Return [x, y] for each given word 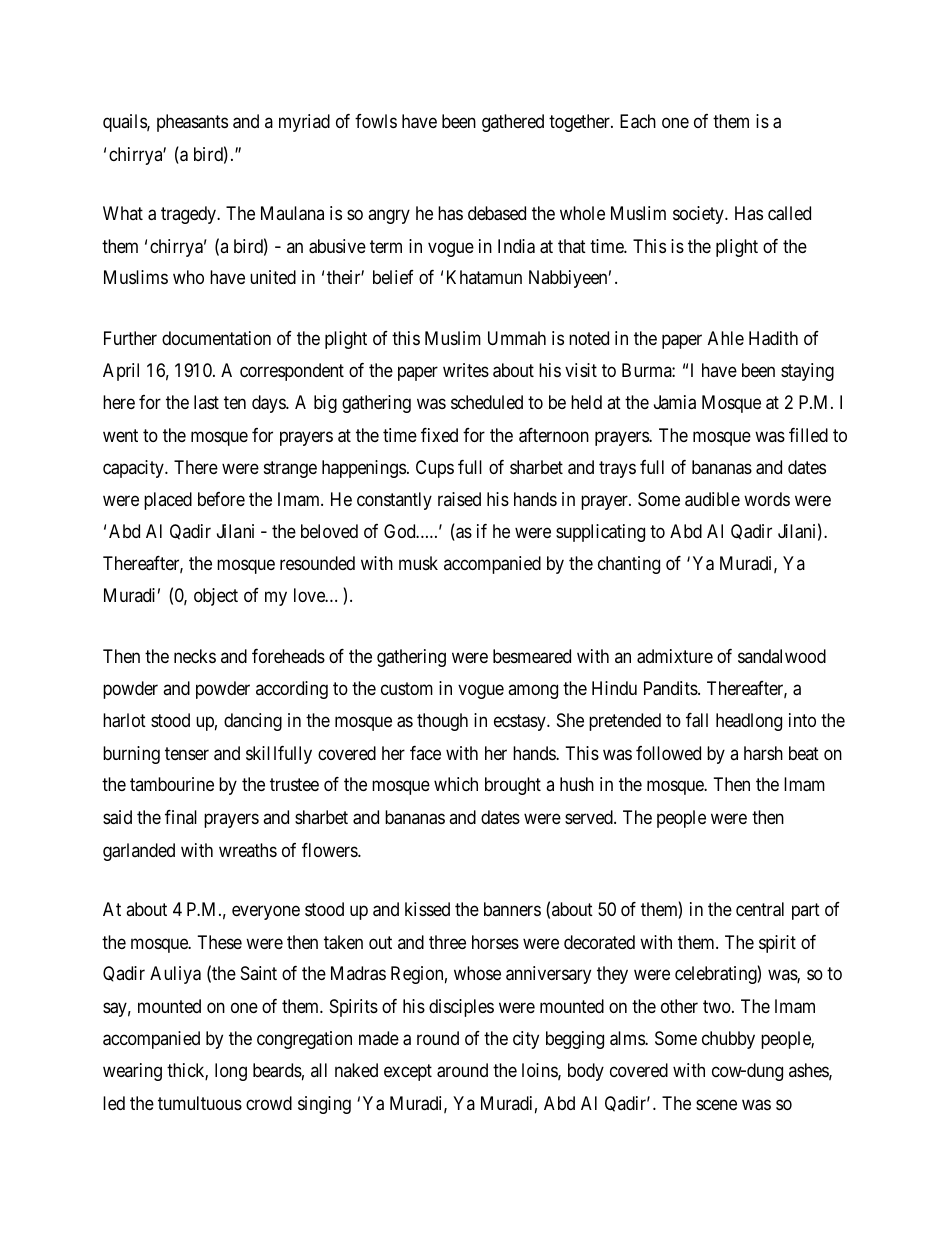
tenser [187, 753]
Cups [435, 469]
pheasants [192, 123]
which [456, 784]
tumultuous [200, 1103]
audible [712, 499]
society [699, 215]
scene [716, 1104]
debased [497, 213]
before [221, 499]
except [408, 1072]
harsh [763, 753]
